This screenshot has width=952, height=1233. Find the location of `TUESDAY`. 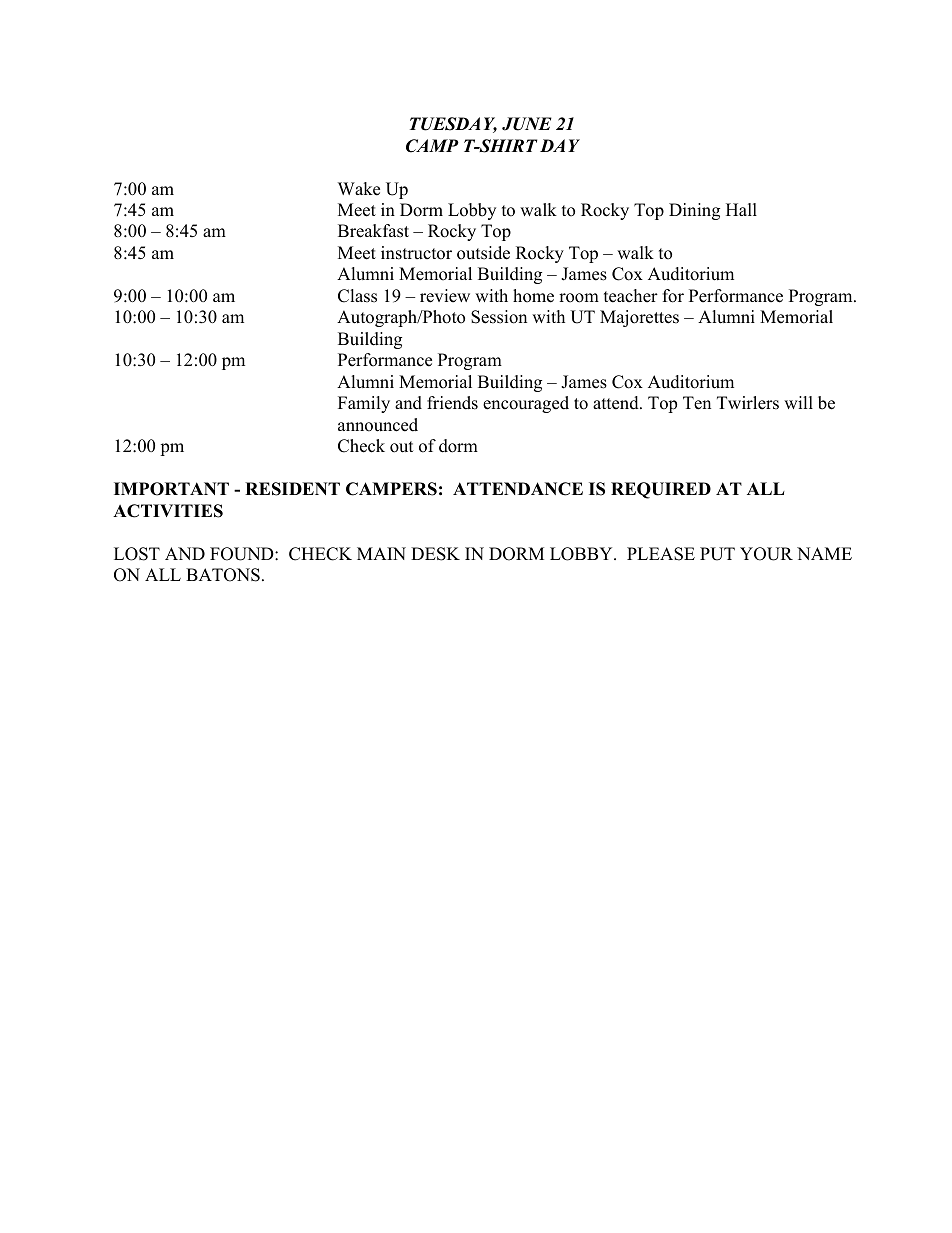

TUESDAY is located at coordinates (453, 125).
